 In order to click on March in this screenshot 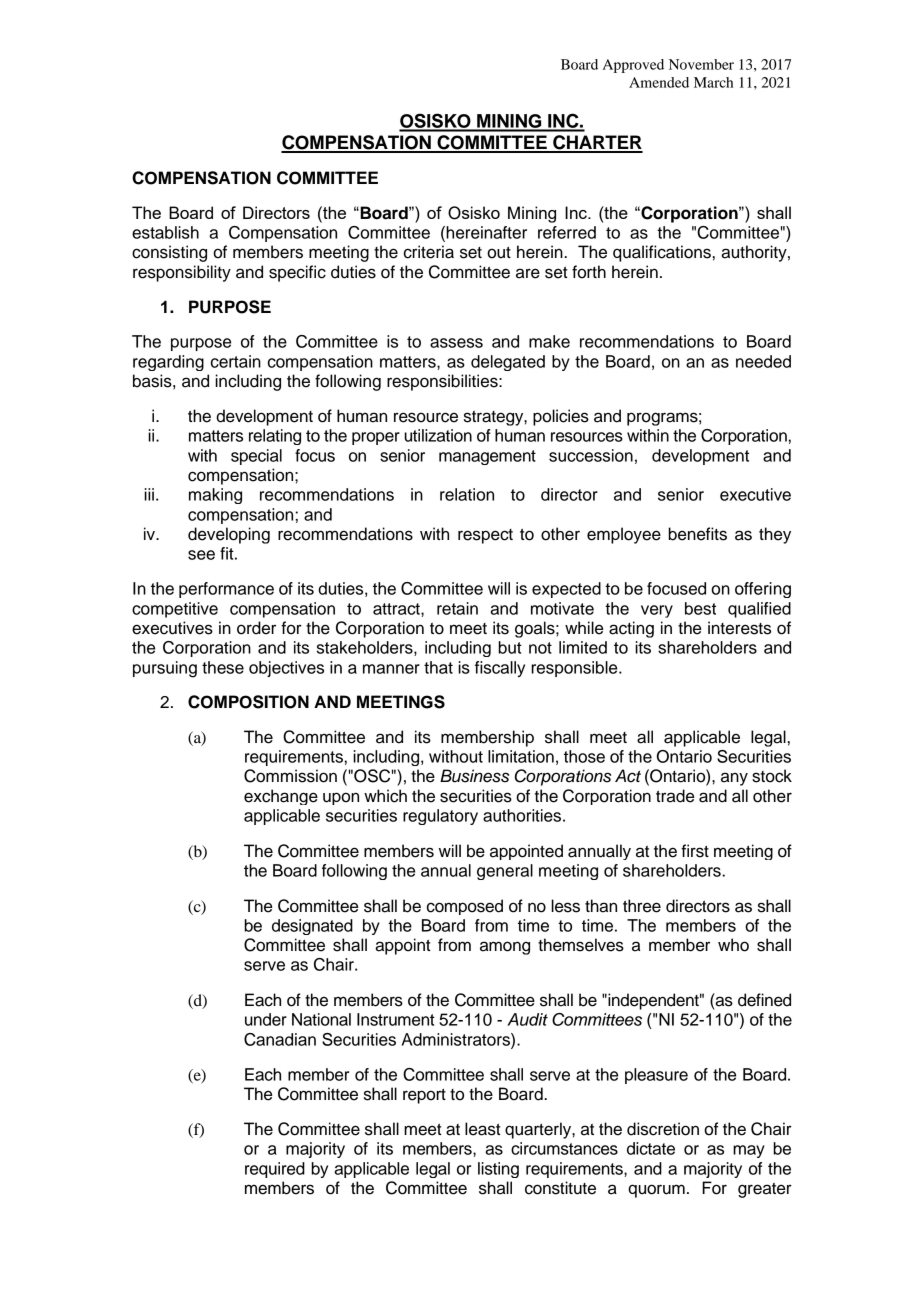, I will do `click(713, 82)`.
